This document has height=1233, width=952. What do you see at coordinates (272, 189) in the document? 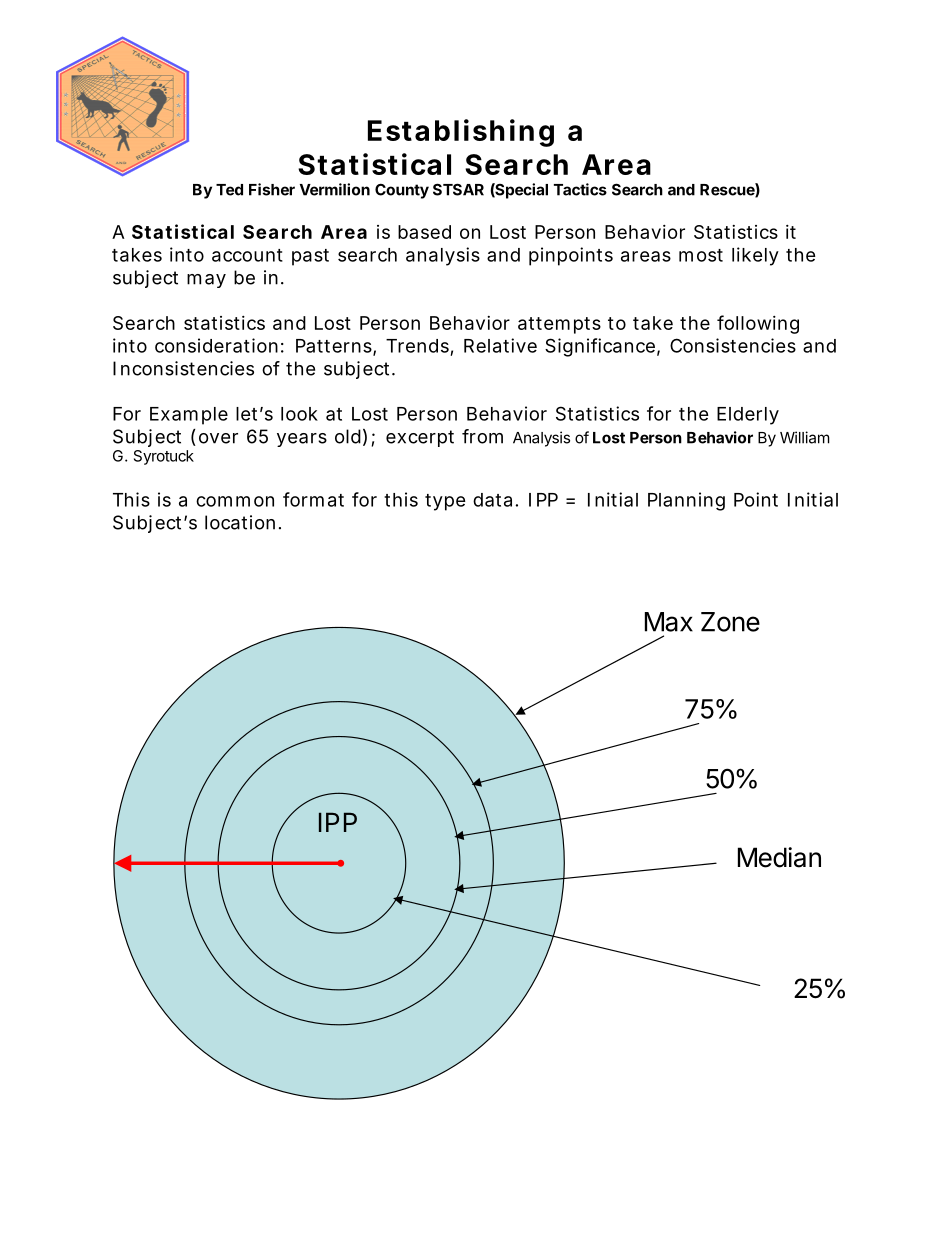
I see `Fisher` at bounding box center [272, 189].
